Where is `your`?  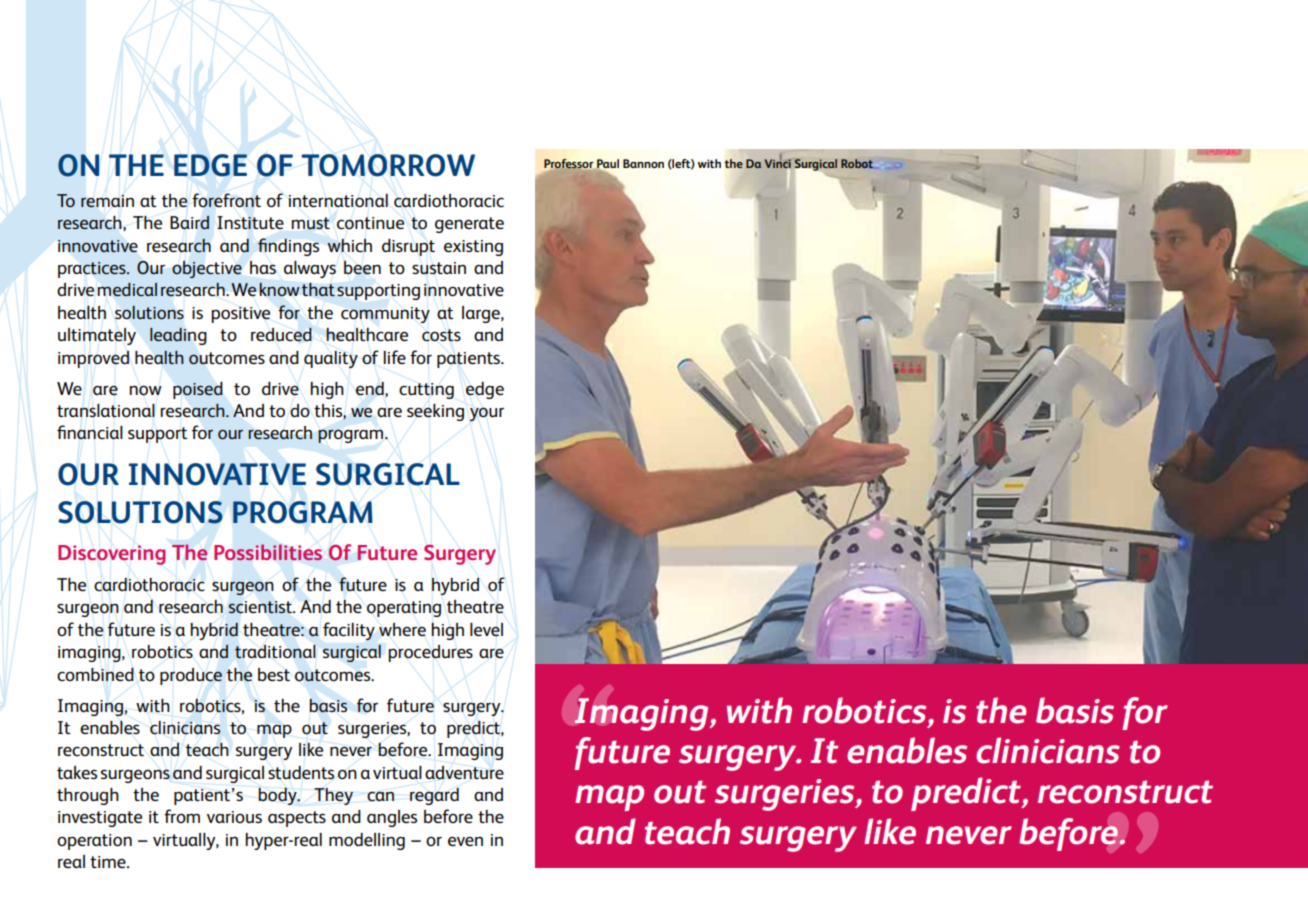 your is located at coordinates (486, 414).
